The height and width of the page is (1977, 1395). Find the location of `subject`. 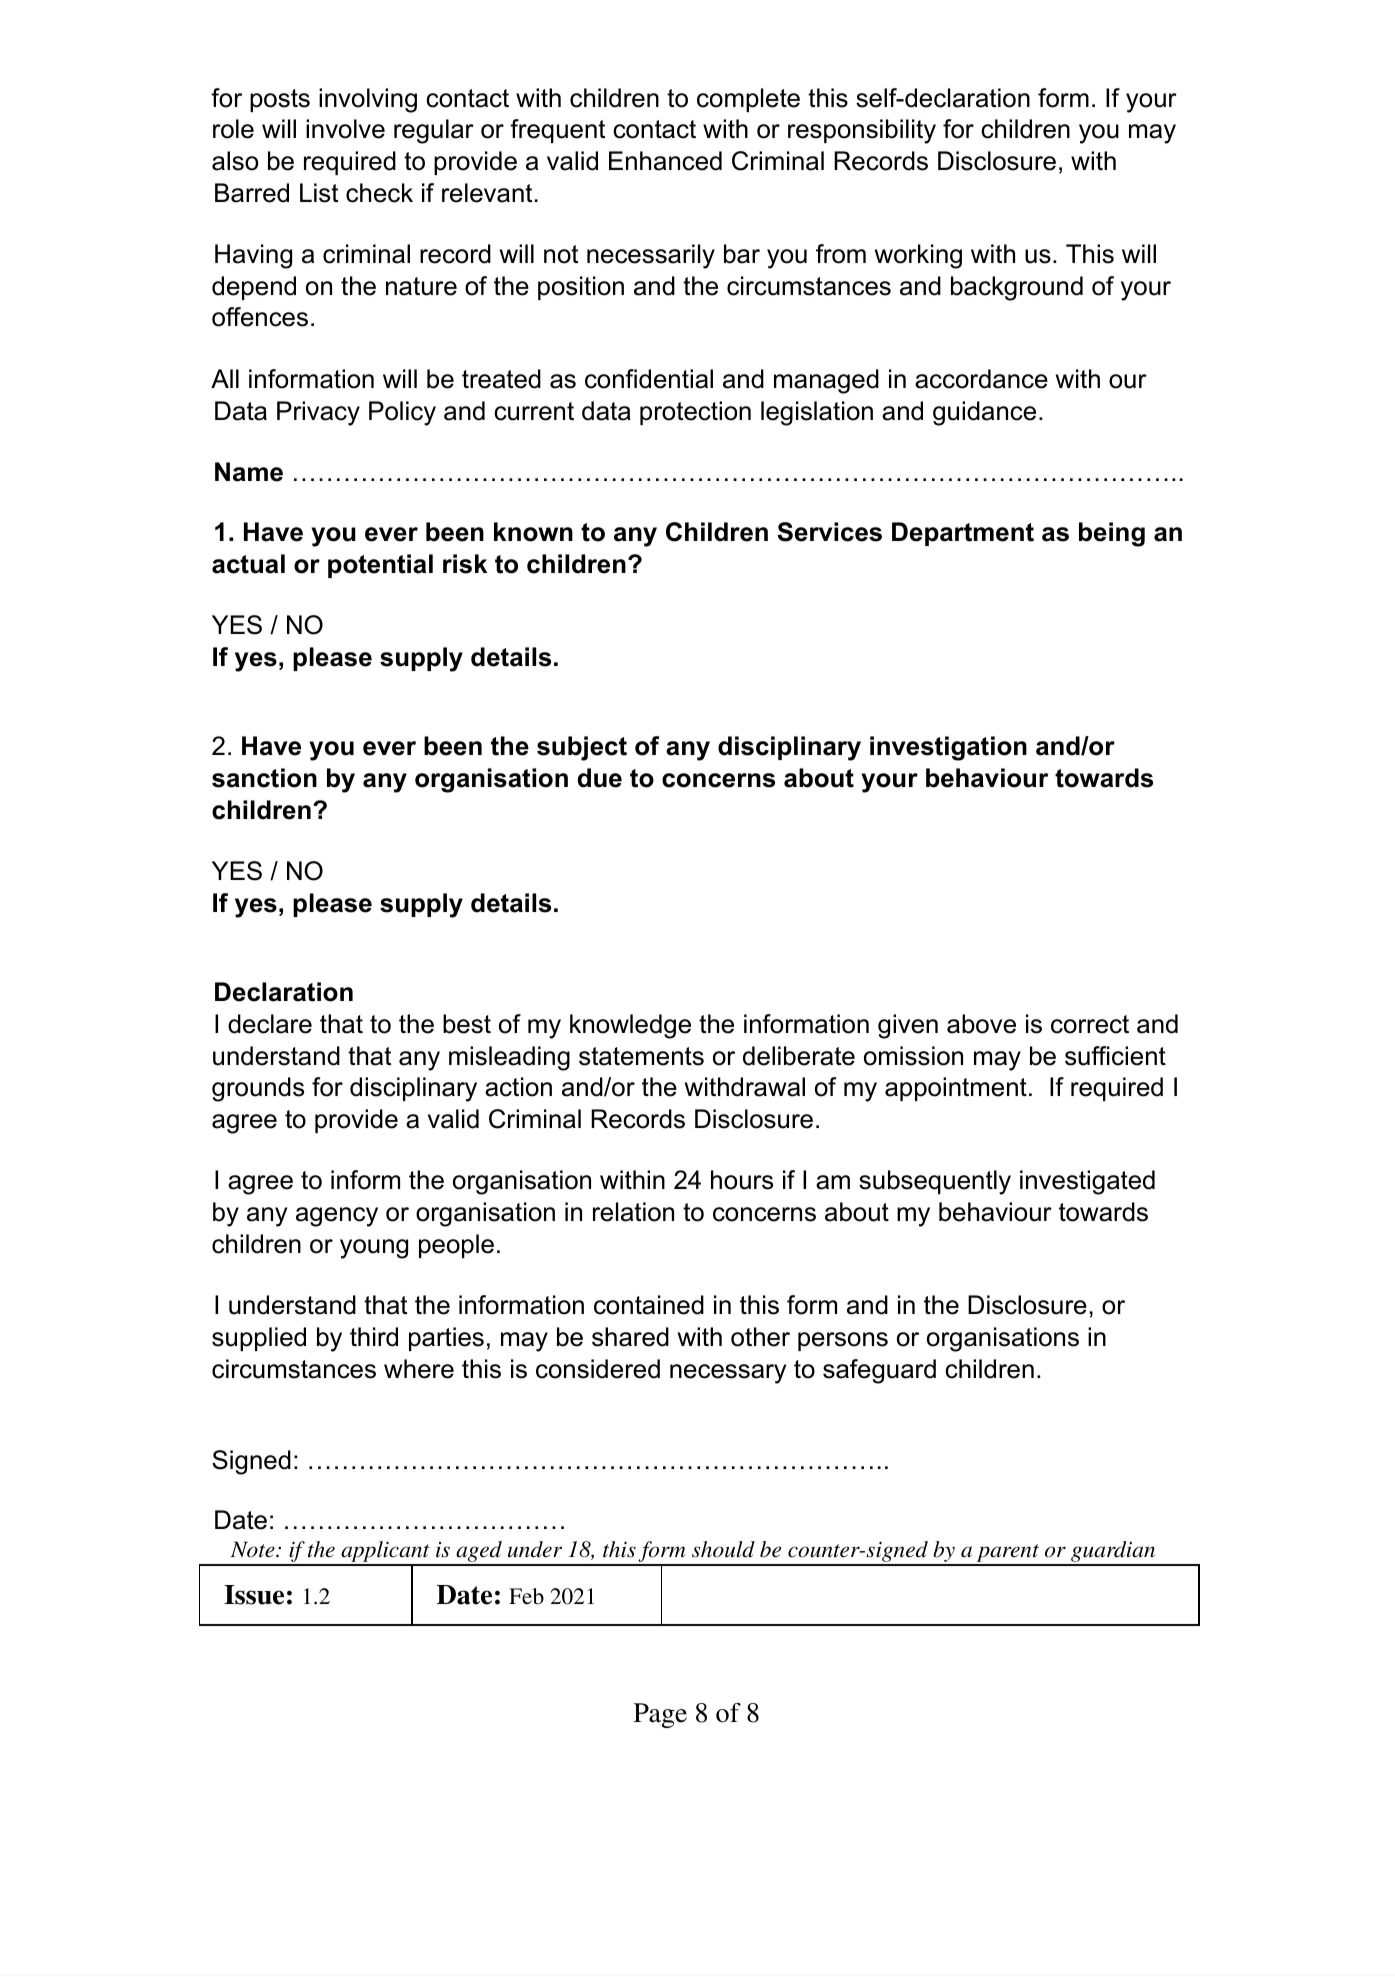

subject is located at coordinates (582, 748).
